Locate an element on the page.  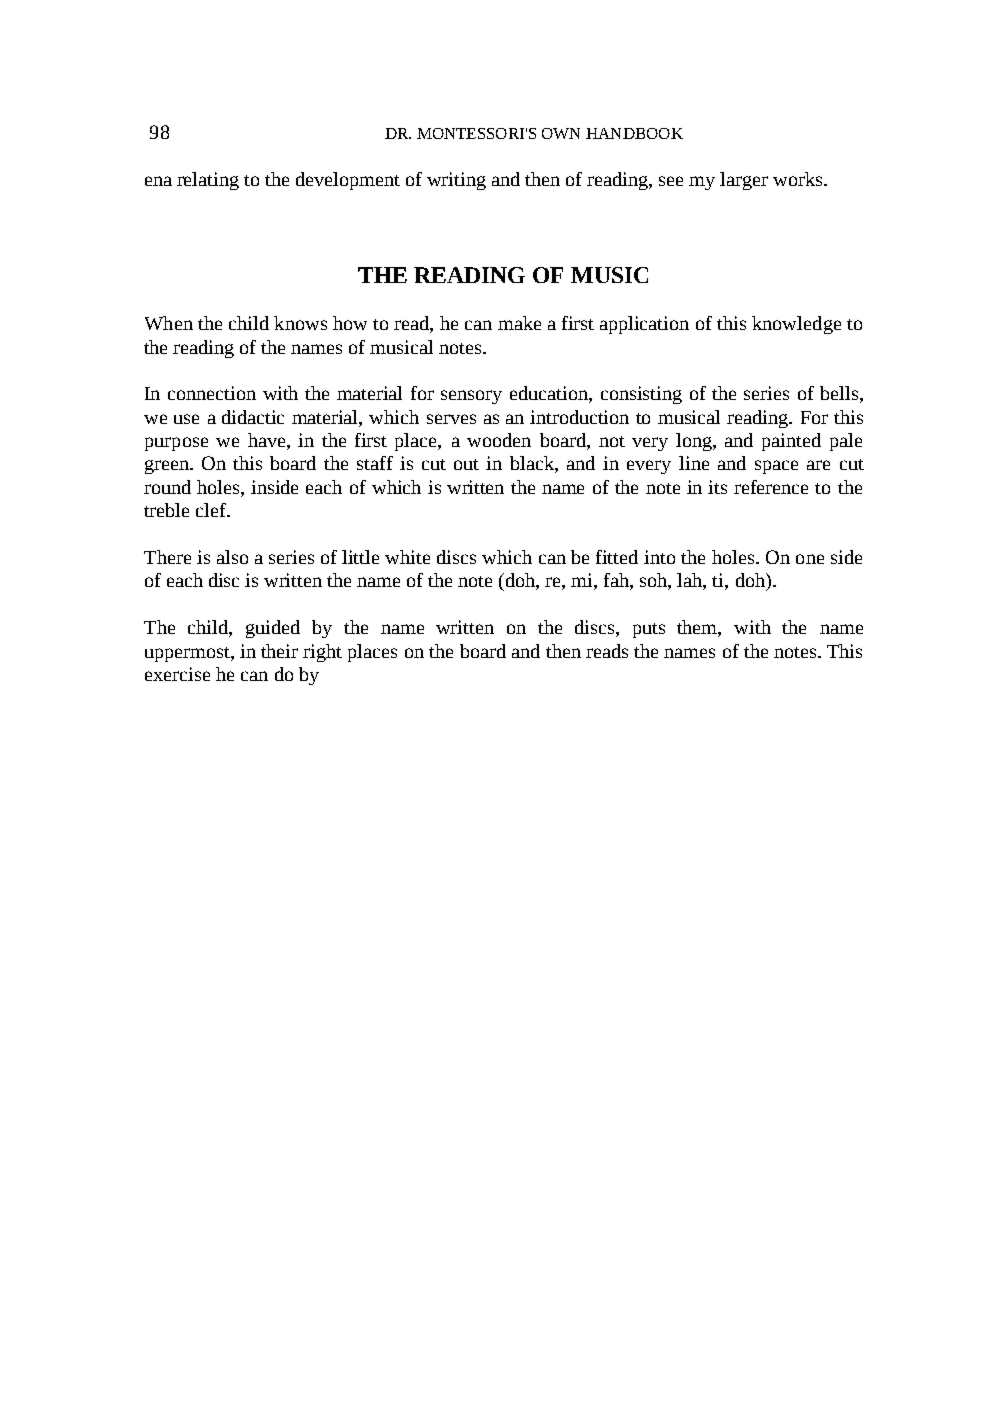
OWN is located at coordinates (561, 133).
